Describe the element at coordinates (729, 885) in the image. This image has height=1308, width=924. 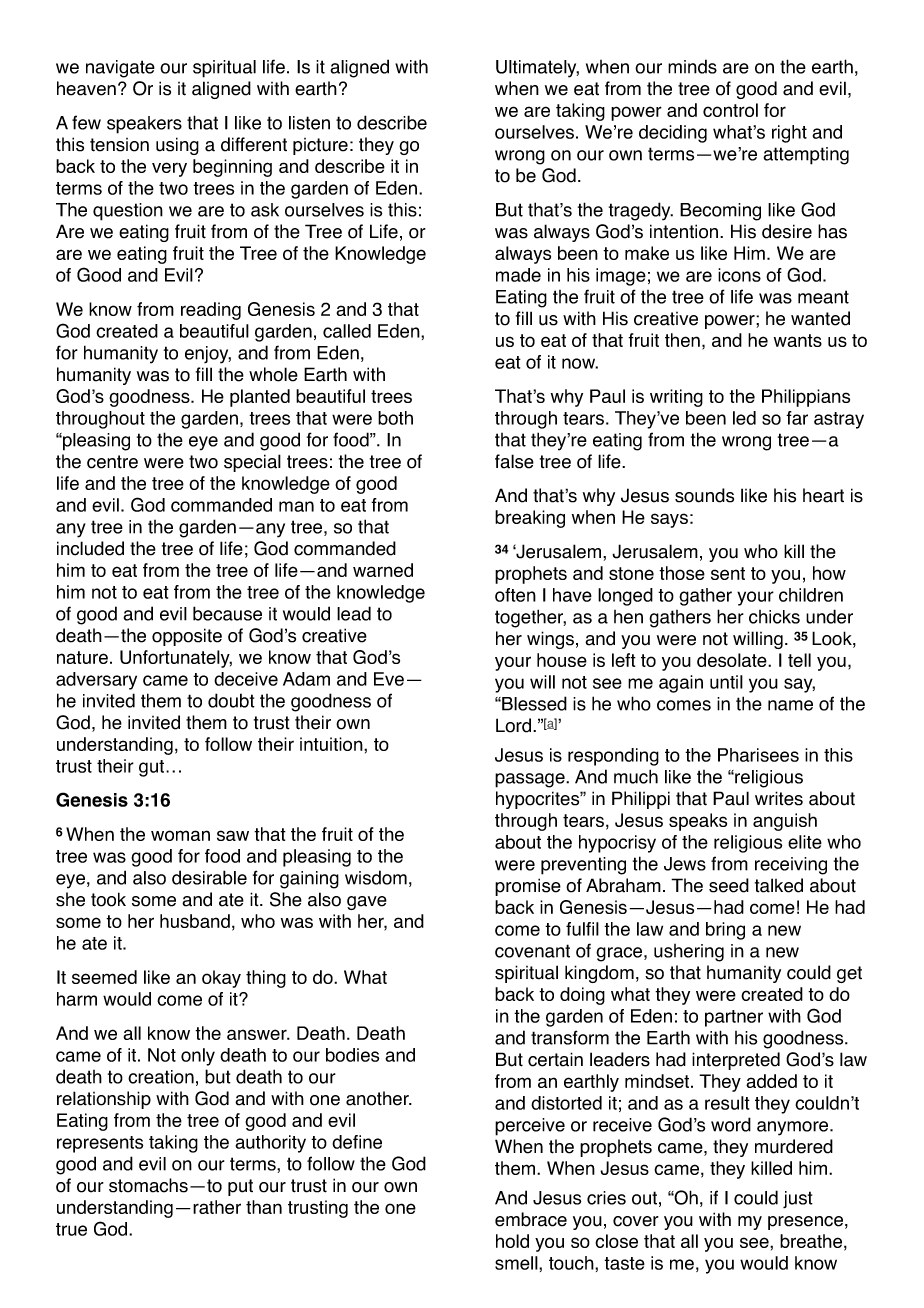
I see `seed` at that location.
